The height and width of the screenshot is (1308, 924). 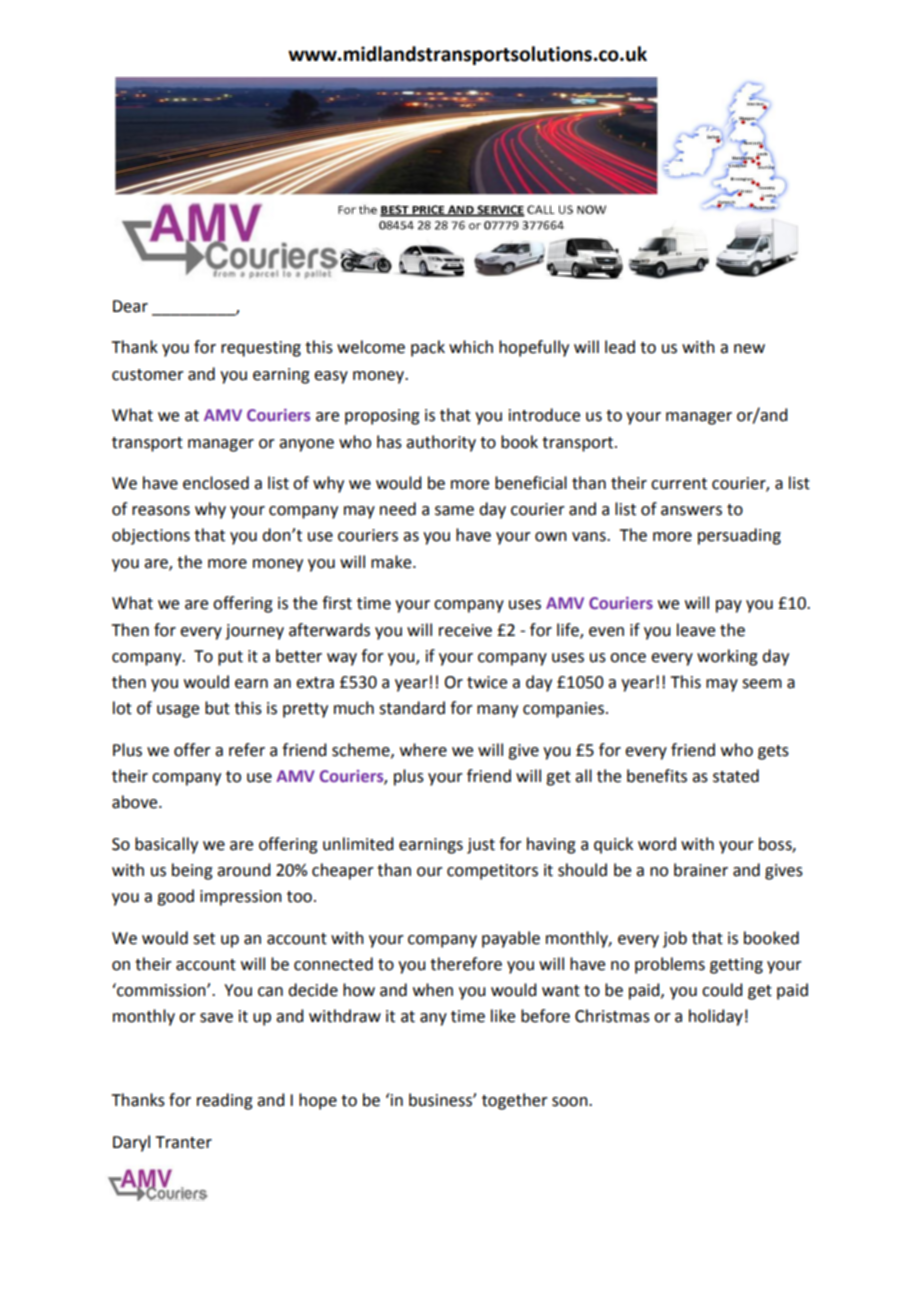 What do you see at coordinates (657, 776) in the screenshot?
I see `benefits` at bounding box center [657, 776].
